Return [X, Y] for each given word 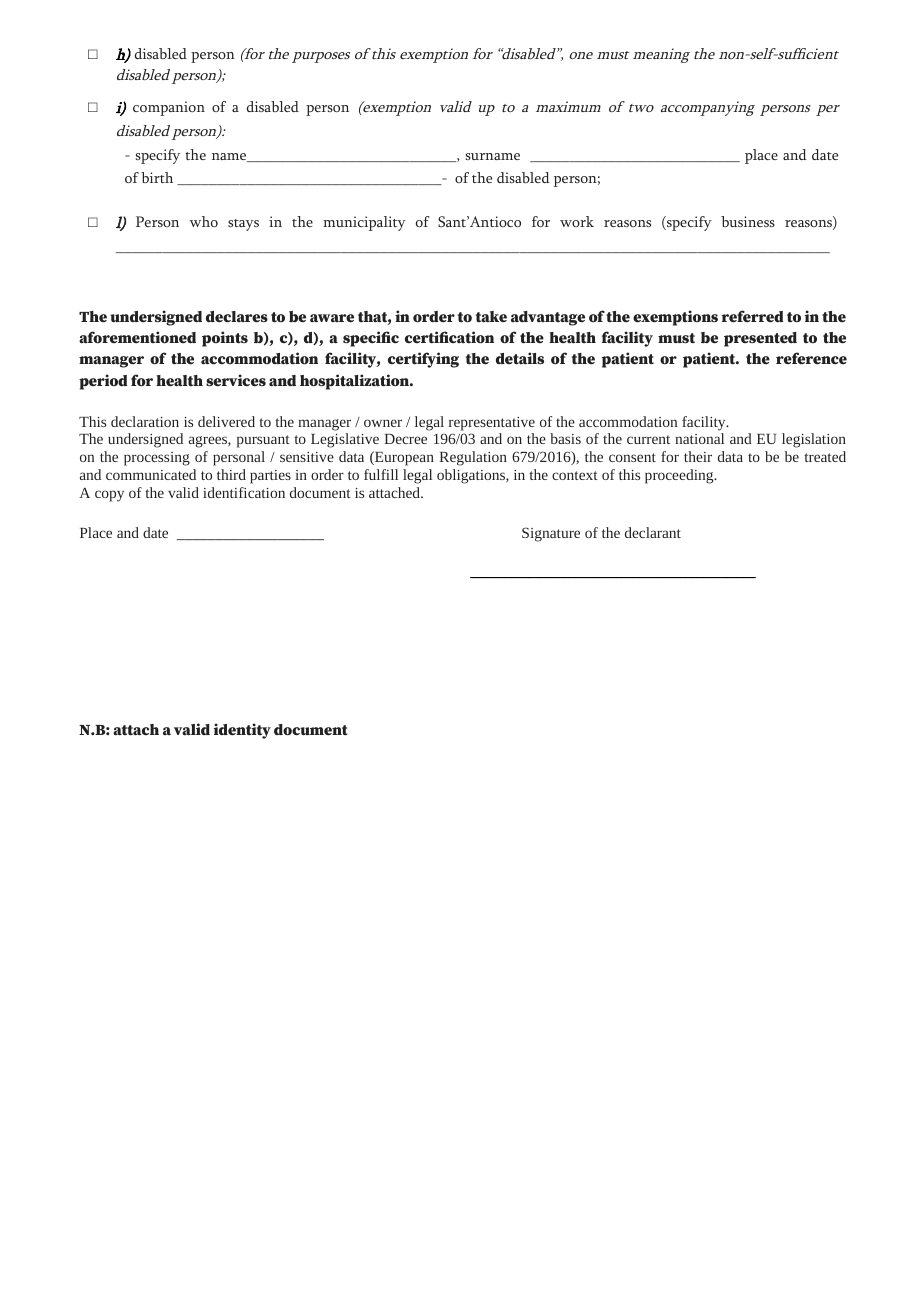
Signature [551, 534]
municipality [364, 223]
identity [242, 731]
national [699, 438]
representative [492, 424]
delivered [226, 421]
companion [169, 108]
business [748, 221]
